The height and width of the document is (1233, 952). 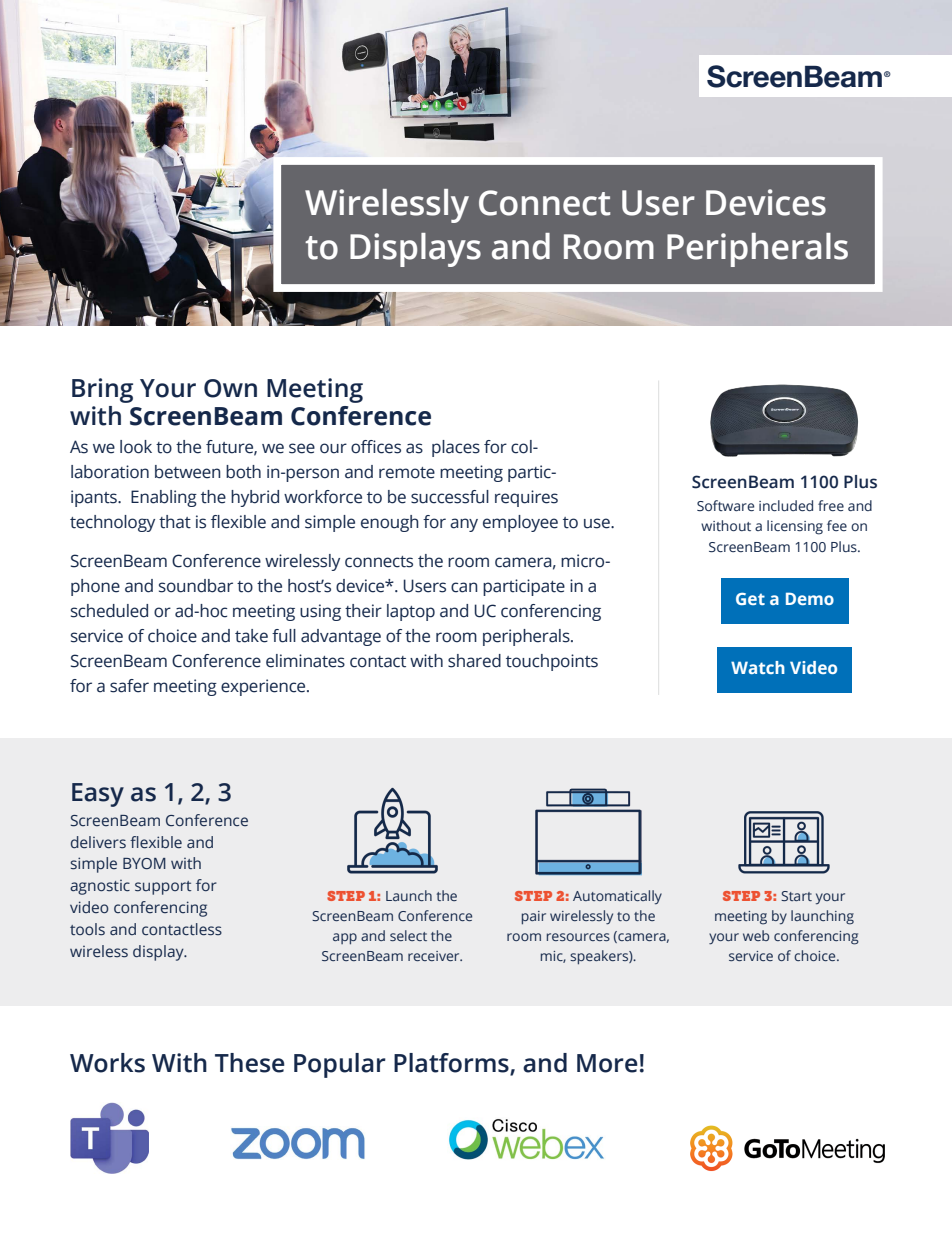 I want to click on Platforms, so click(x=452, y=1064).
